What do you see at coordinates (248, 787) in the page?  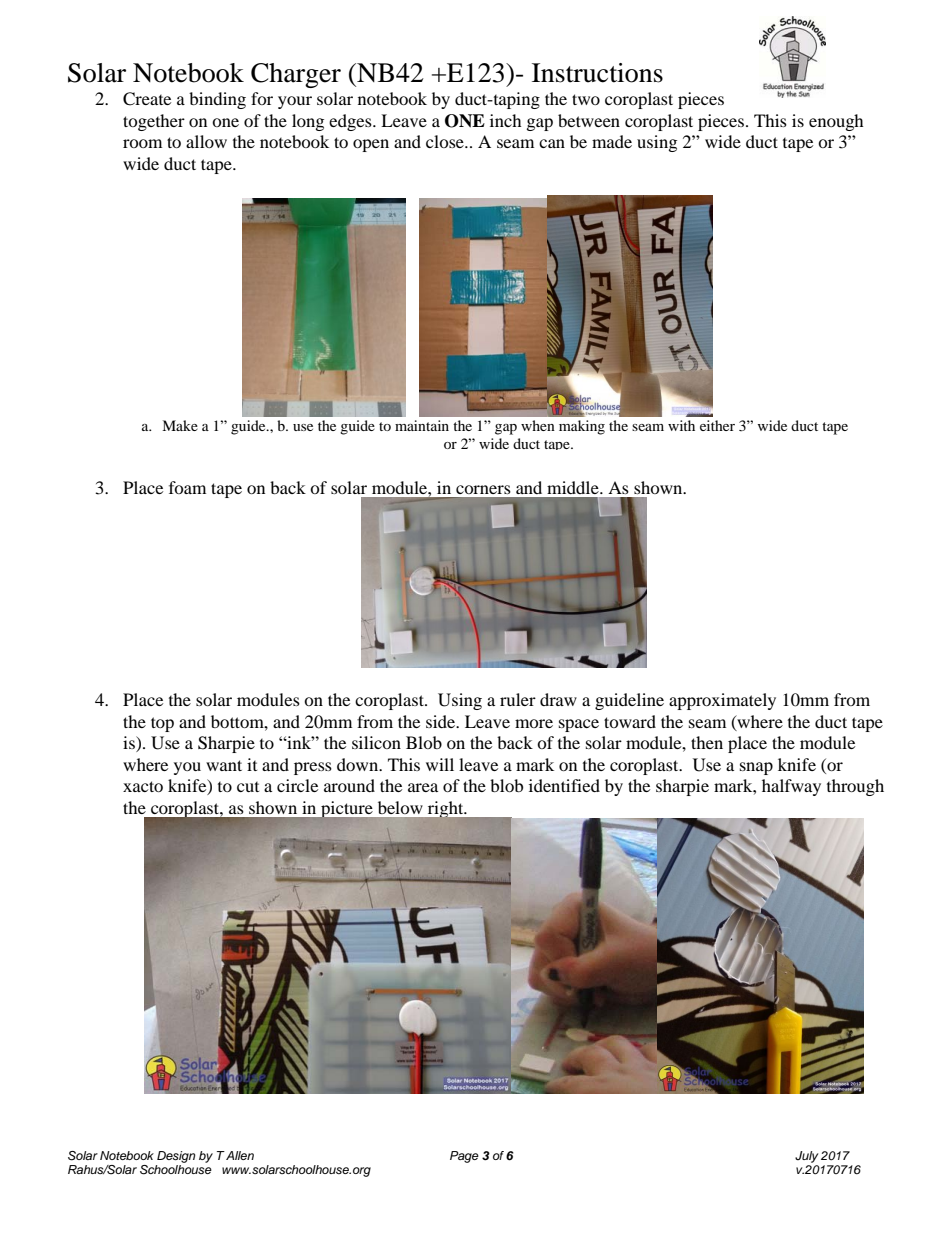 I see `cut` at bounding box center [248, 787].
